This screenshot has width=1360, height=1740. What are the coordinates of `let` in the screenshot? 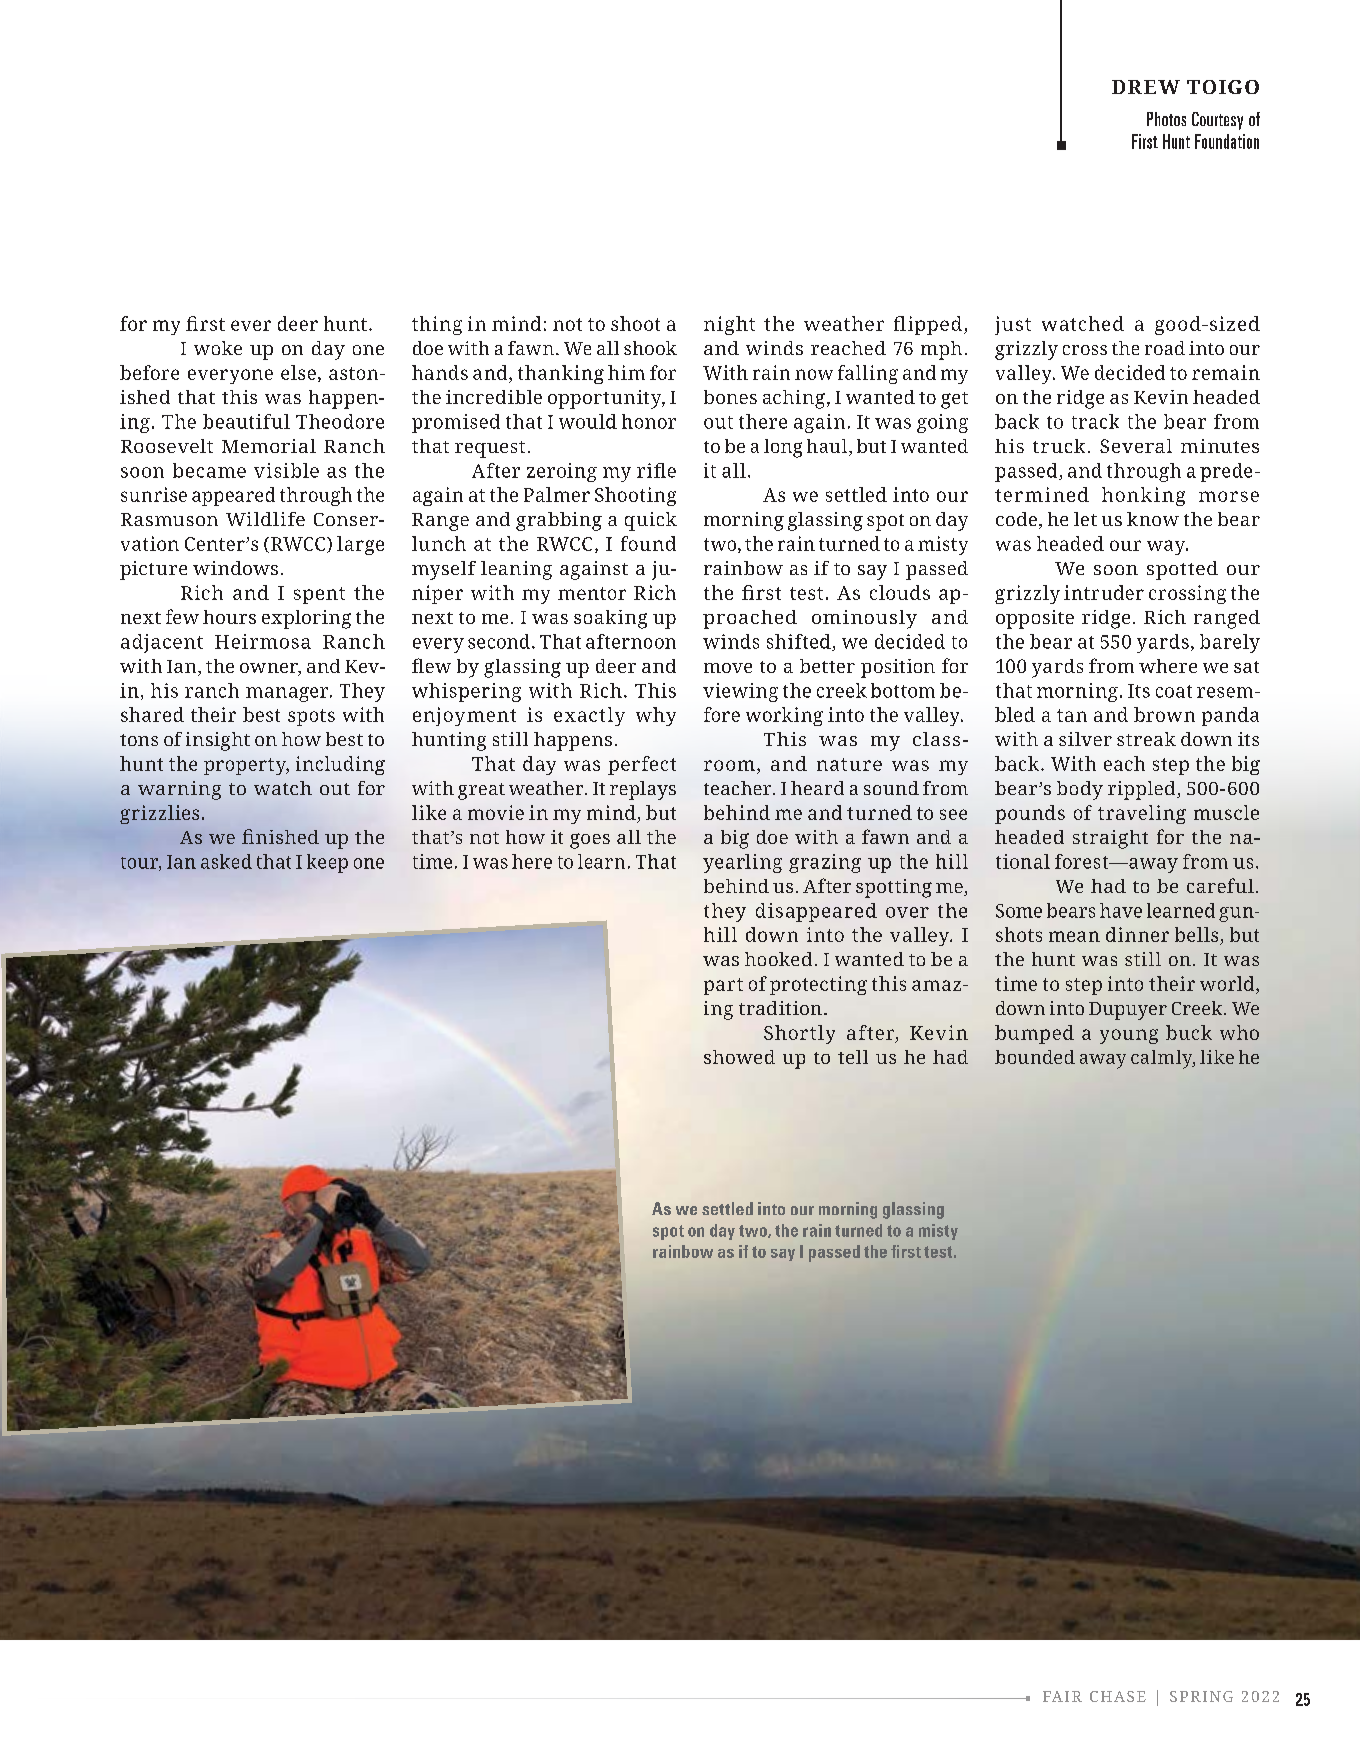 It's located at (1085, 519).
